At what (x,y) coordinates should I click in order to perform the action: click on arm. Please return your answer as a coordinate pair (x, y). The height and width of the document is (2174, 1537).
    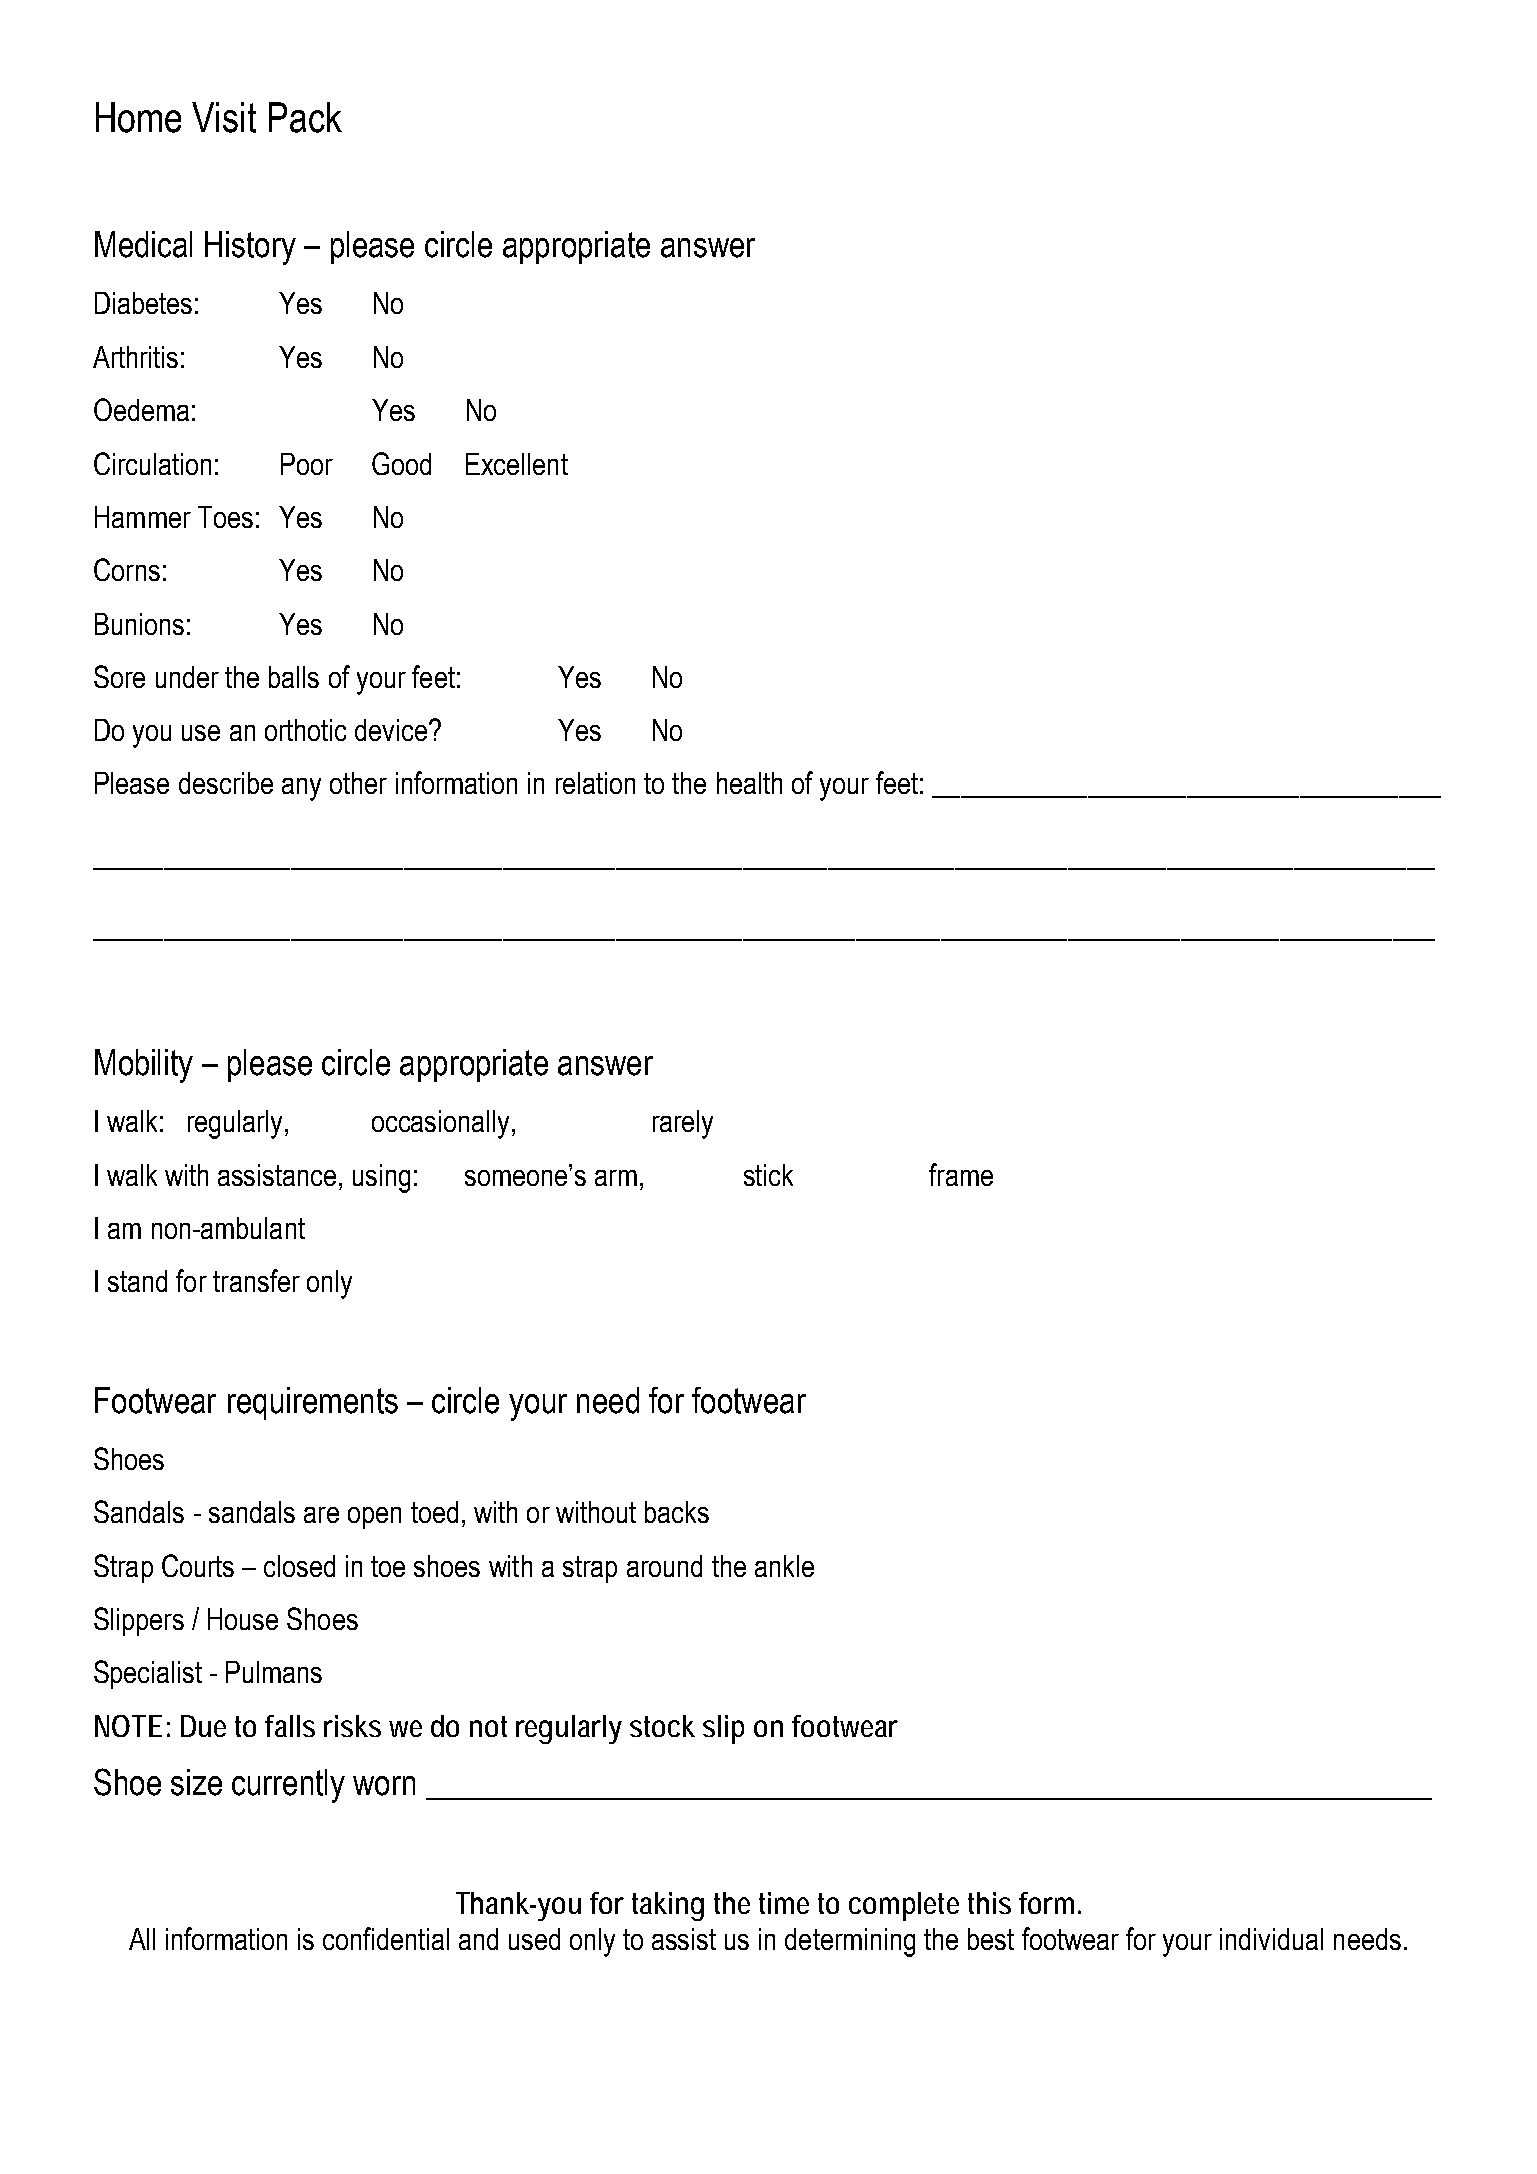
    Looking at the image, I should click on (616, 1178).
